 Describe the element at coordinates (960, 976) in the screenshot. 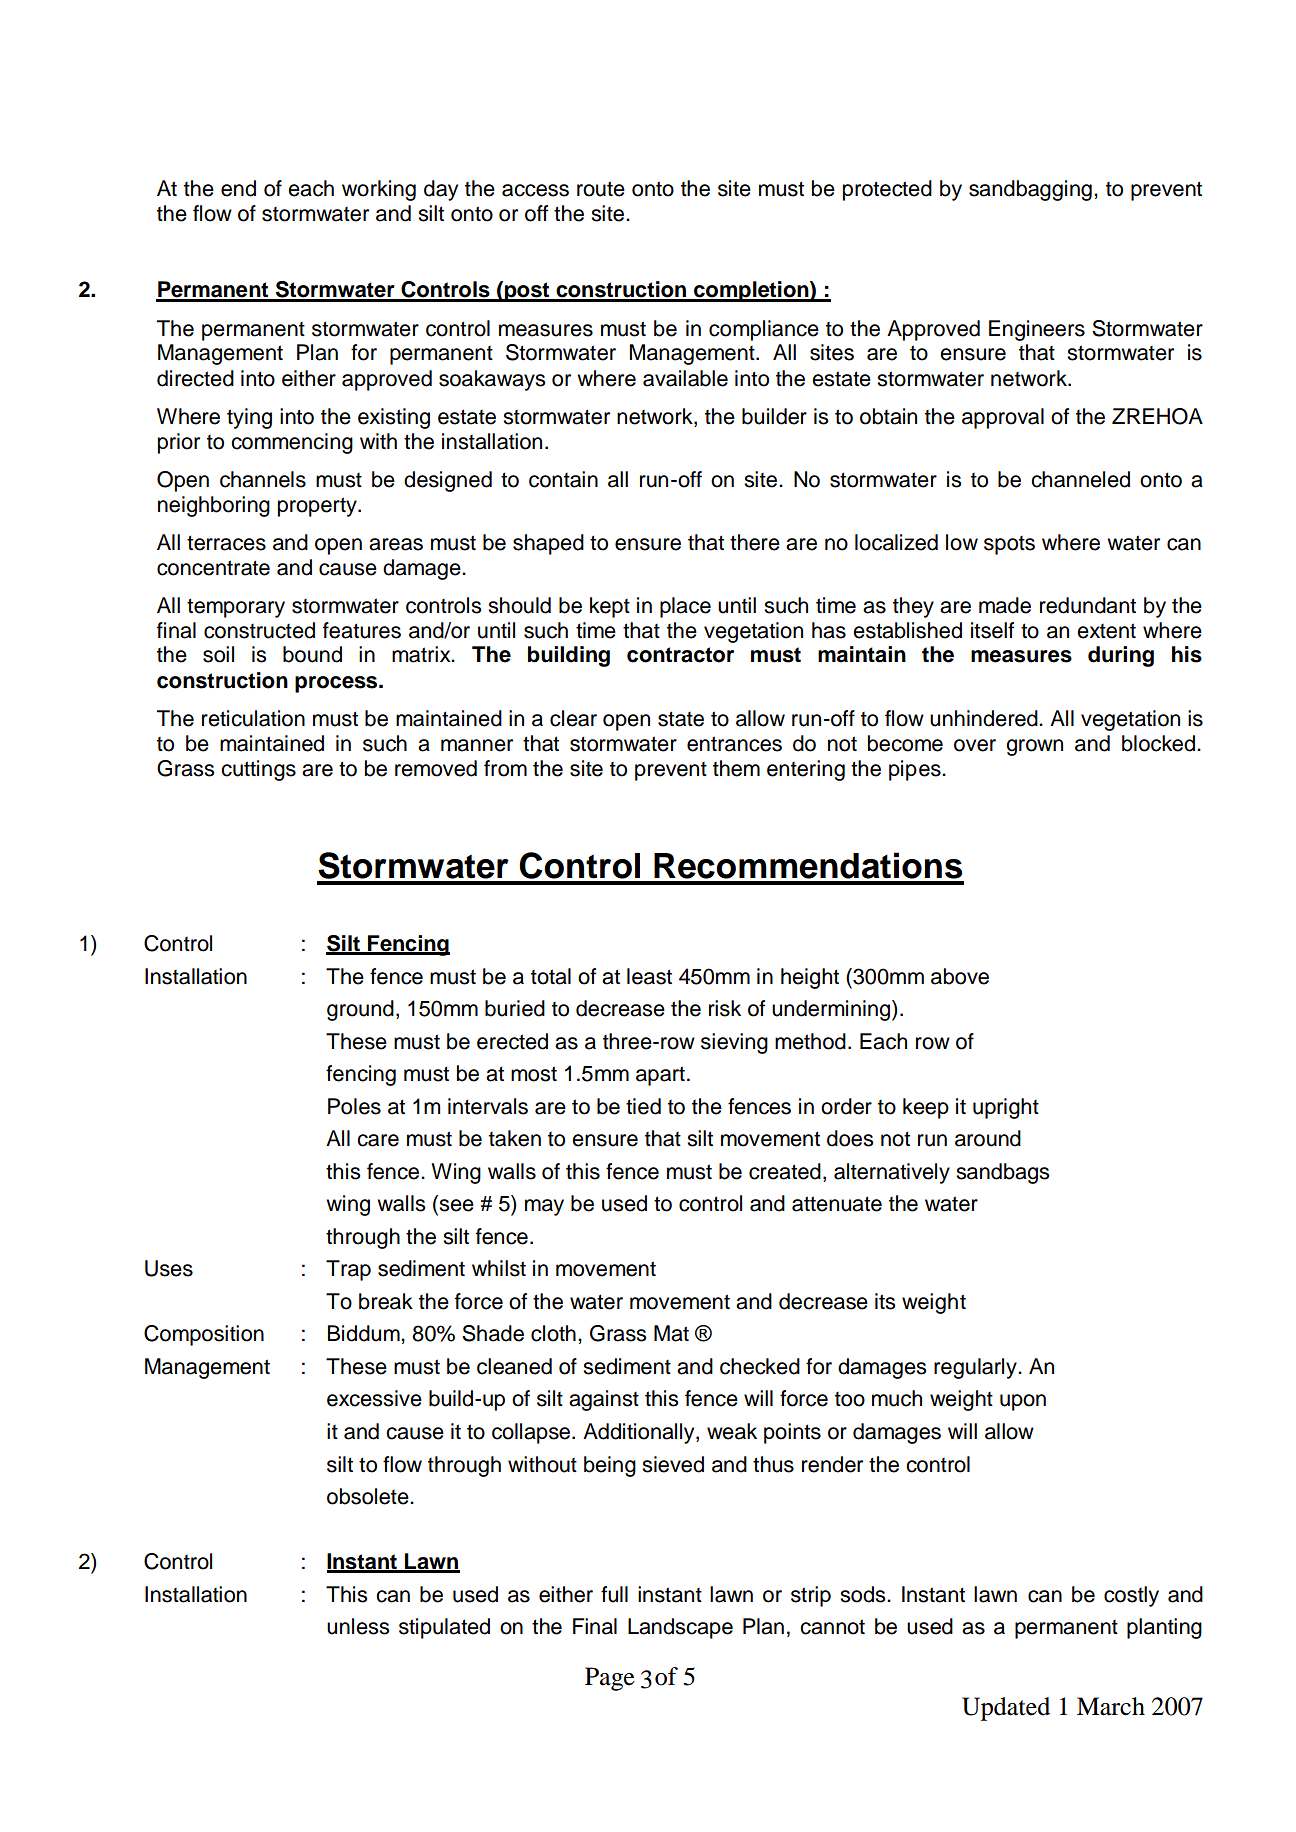

I see `above` at that location.
